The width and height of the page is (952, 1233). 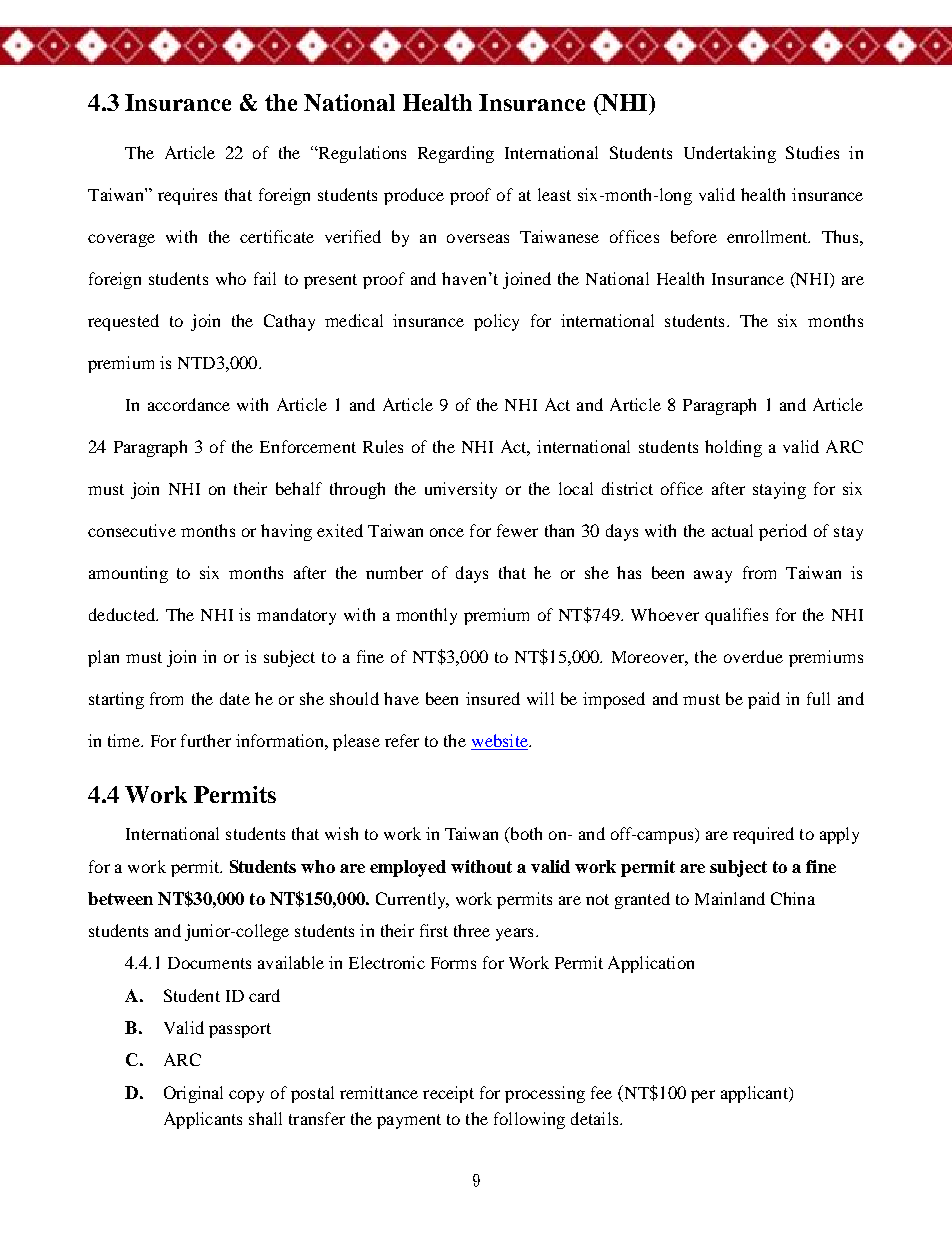 What do you see at coordinates (206, 740) in the page?
I see `further` at bounding box center [206, 740].
